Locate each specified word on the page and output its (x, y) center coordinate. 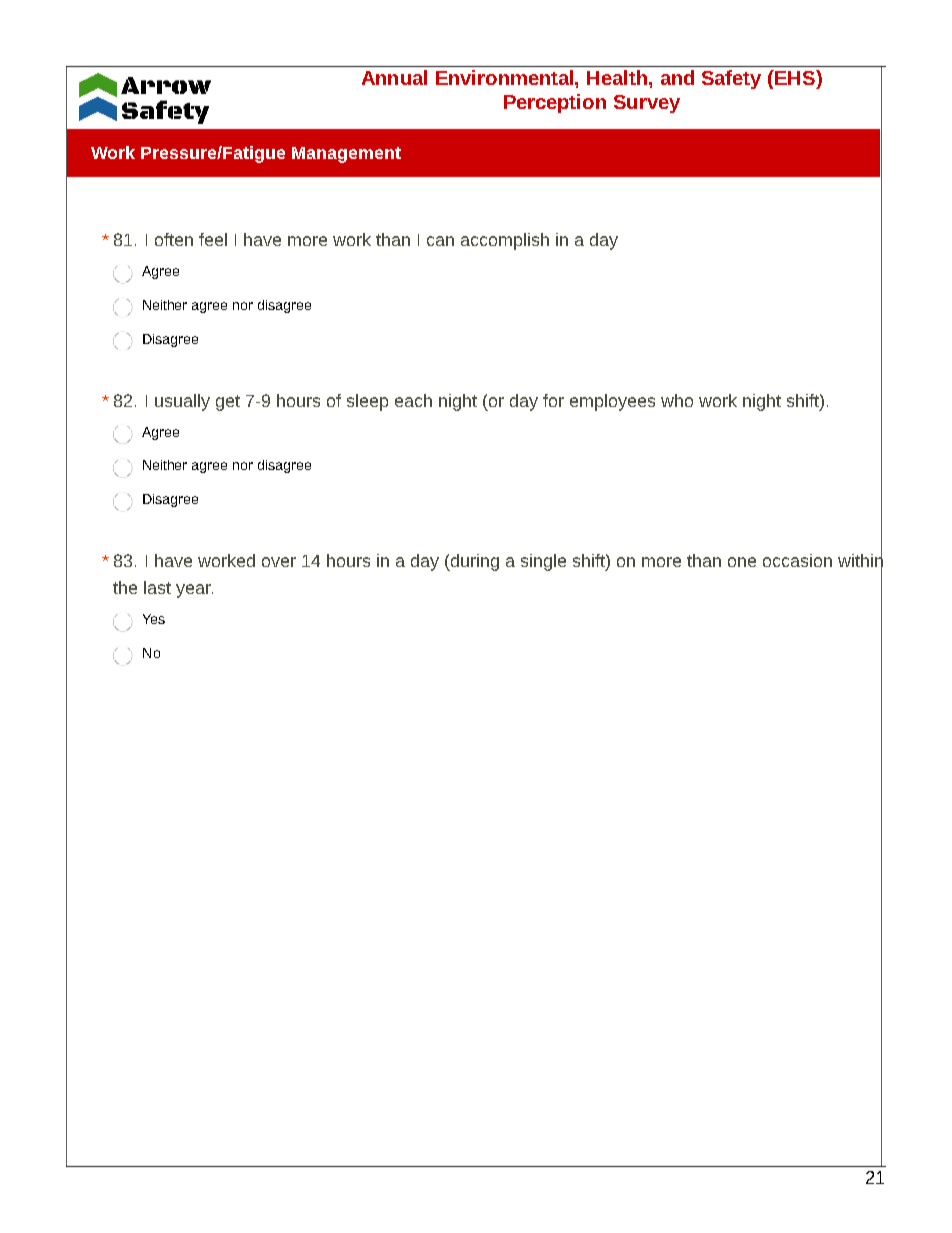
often (174, 239)
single (543, 562)
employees (612, 402)
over (279, 562)
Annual (394, 77)
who (677, 400)
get (228, 403)
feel (213, 239)
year (194, 591)
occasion (797, 560)
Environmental (506, 77)
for (553, 400)
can (440, 241)
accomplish (505, 241)
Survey (647, 104)
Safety (731, 79)
